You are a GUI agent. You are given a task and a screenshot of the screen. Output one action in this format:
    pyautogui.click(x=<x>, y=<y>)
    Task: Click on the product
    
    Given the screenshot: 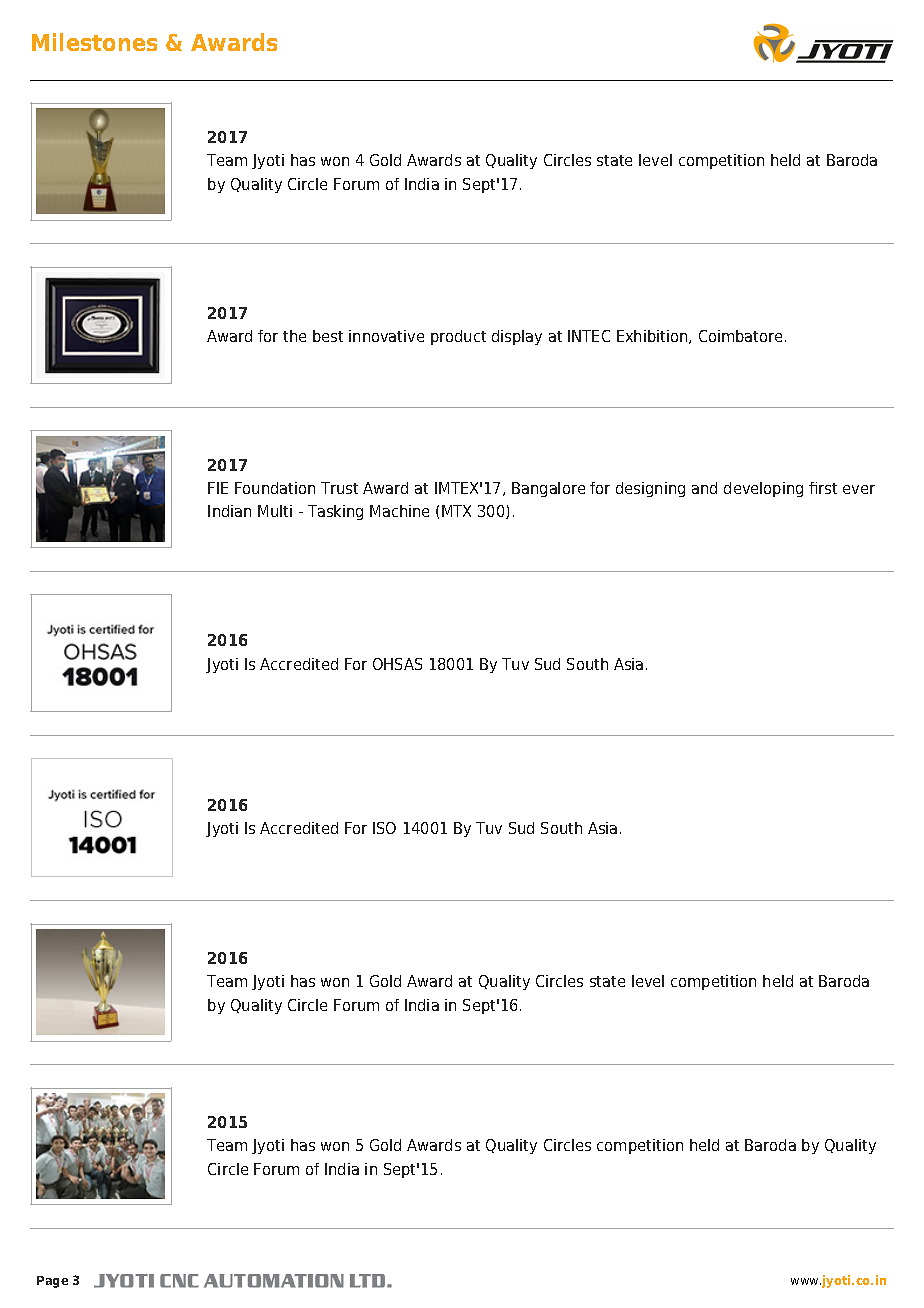 What is the action you would take?
    pyautogui.click(x=458, y=337)
